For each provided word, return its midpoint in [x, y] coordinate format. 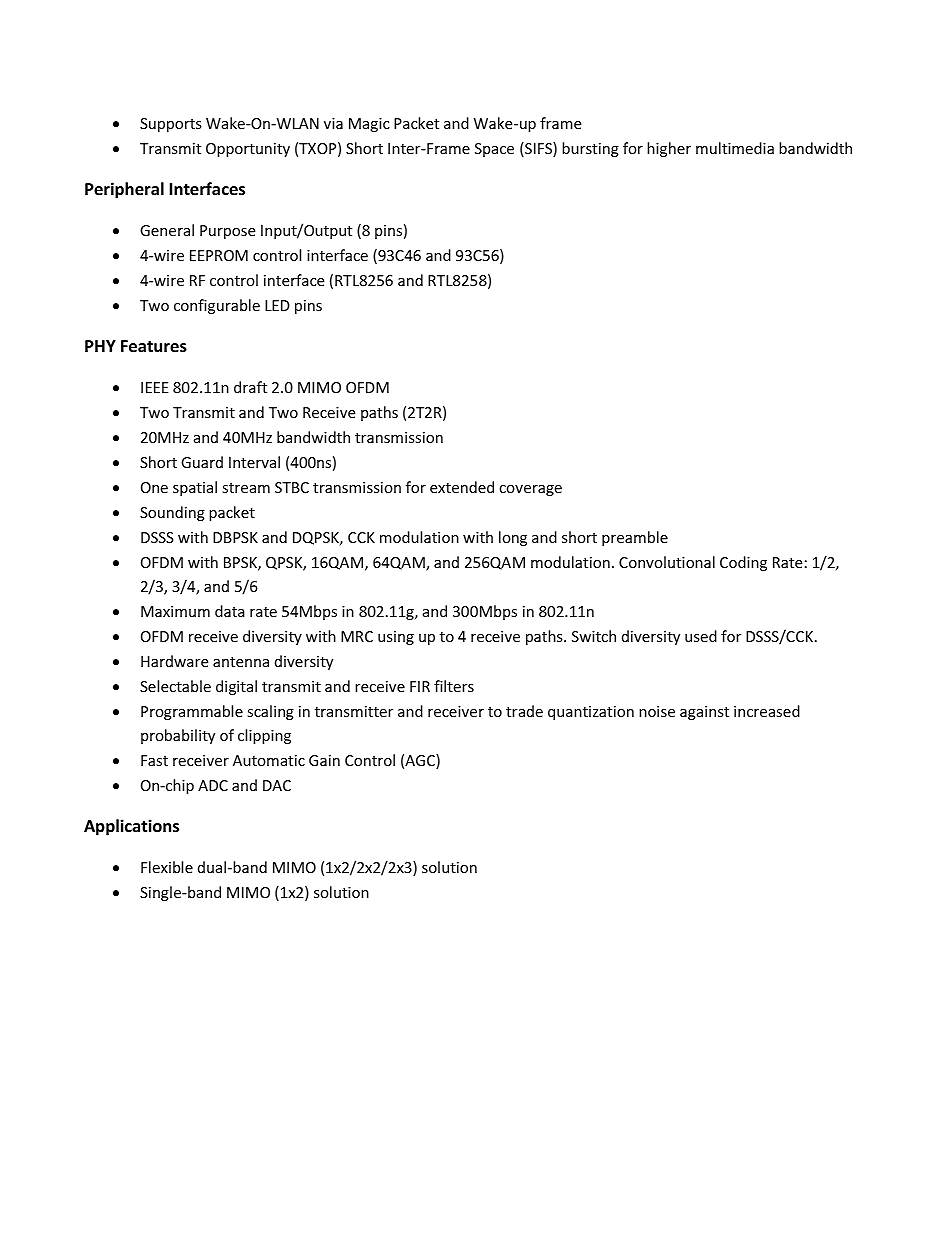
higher [669, 149]
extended [462, 487]
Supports [171, 125]
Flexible [167, 867]
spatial [195, 488]
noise [657, 711]
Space [494, 150]
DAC [277, 785]
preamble [635, 538]
